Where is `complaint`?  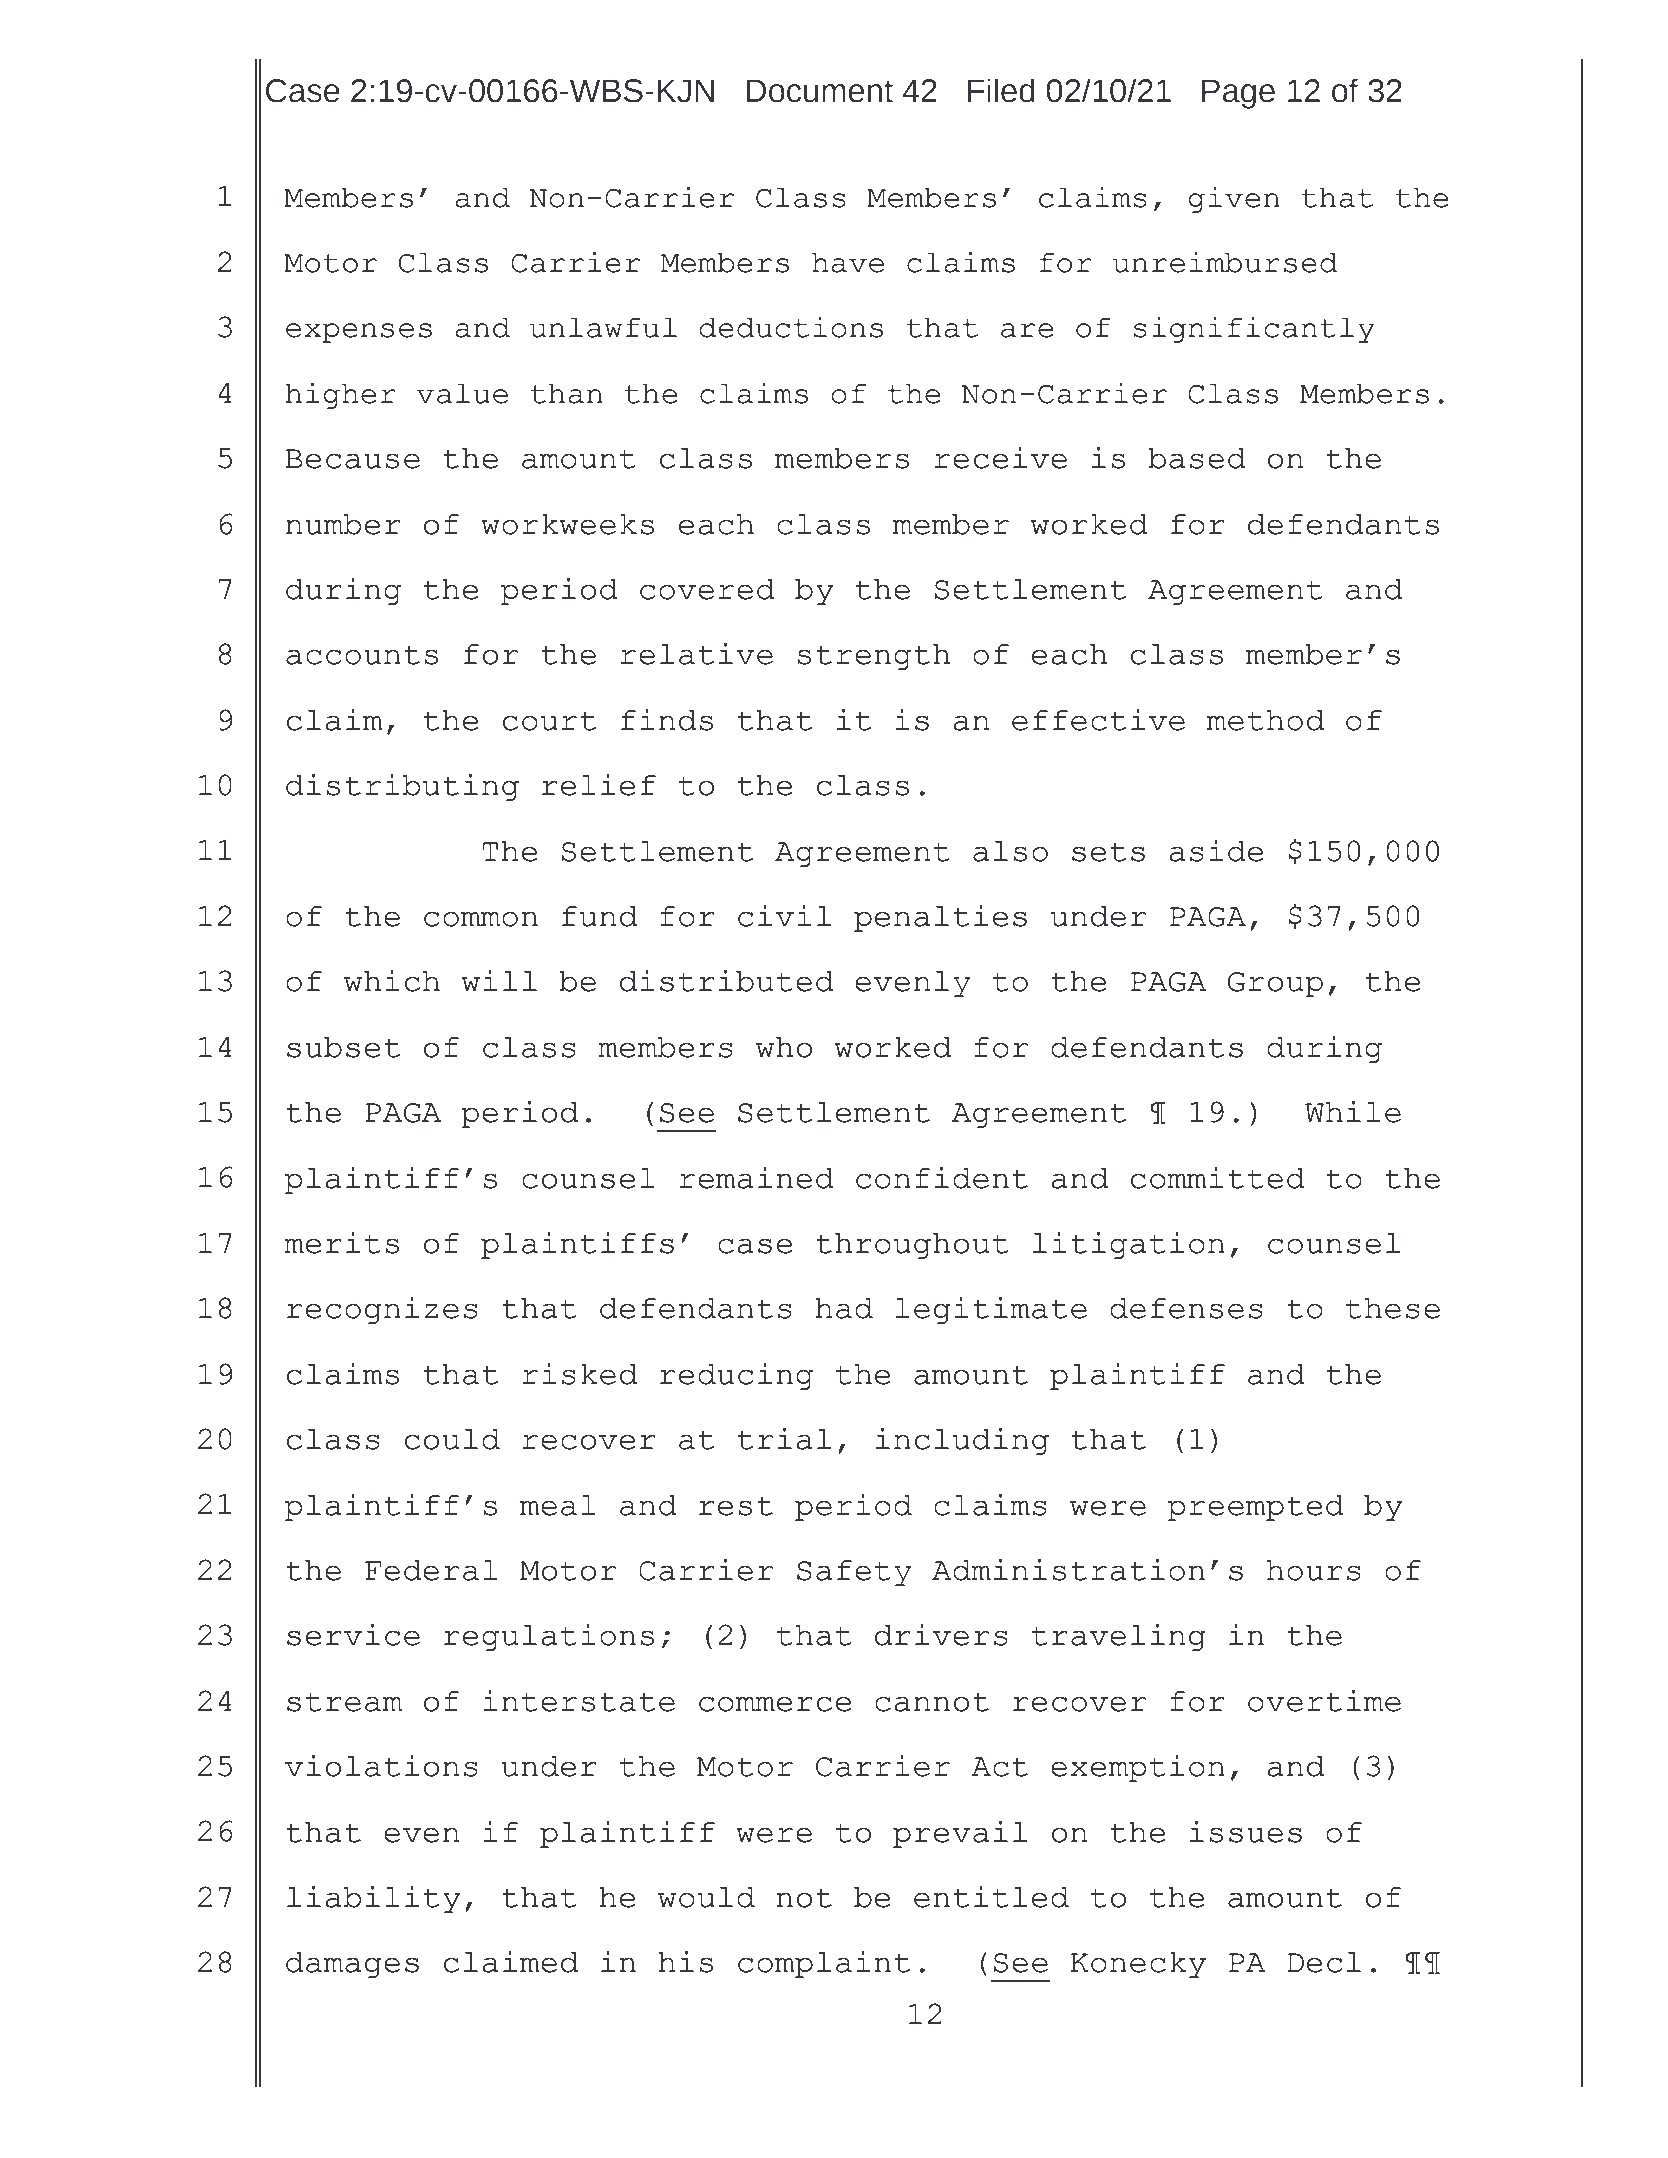
complaint is located at coordinates (824, 1964).
